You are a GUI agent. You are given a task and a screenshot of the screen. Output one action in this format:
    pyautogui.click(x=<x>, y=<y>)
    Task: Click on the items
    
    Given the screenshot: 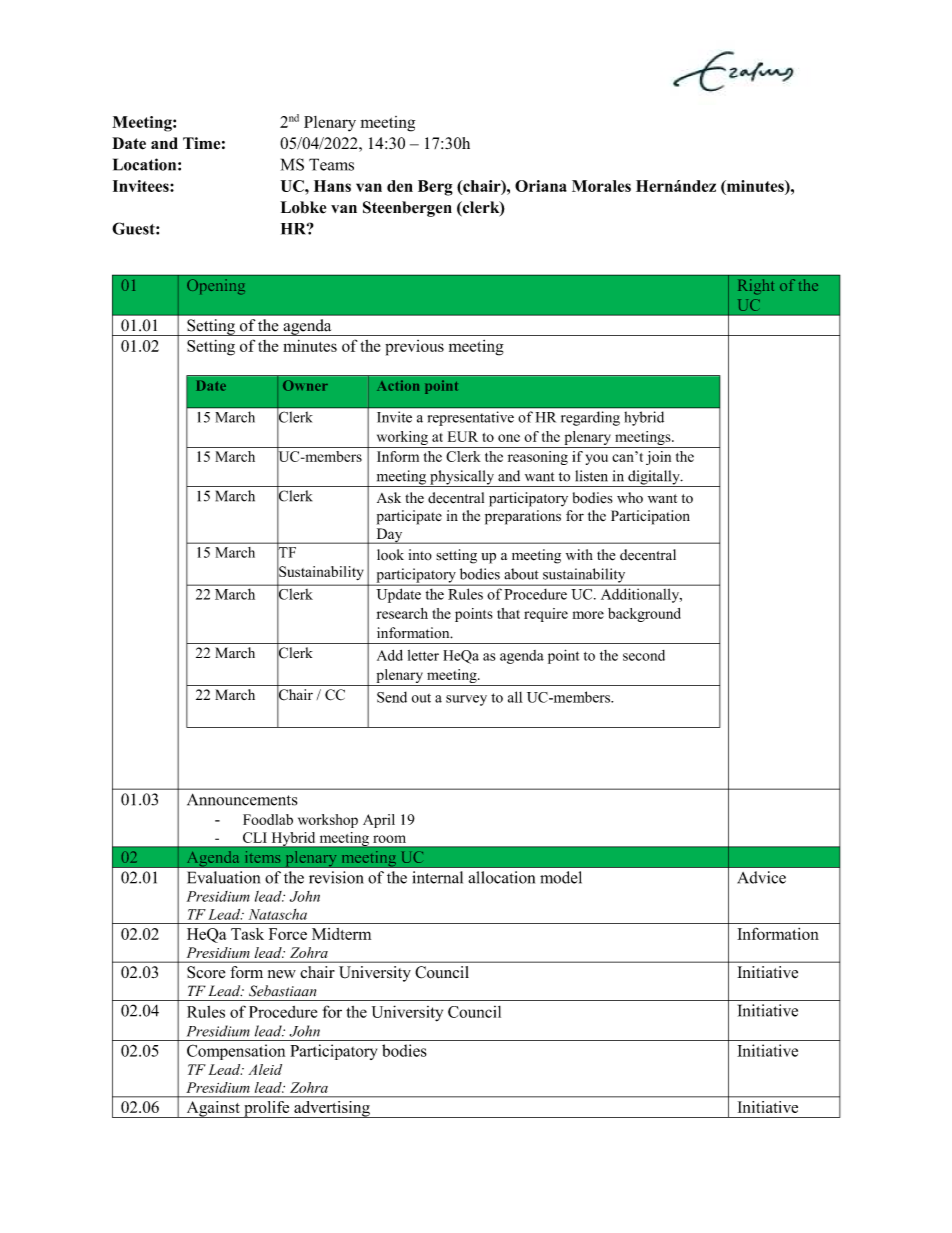 What is the action you would take?
    pyautogui.click(x=263, y=857)
